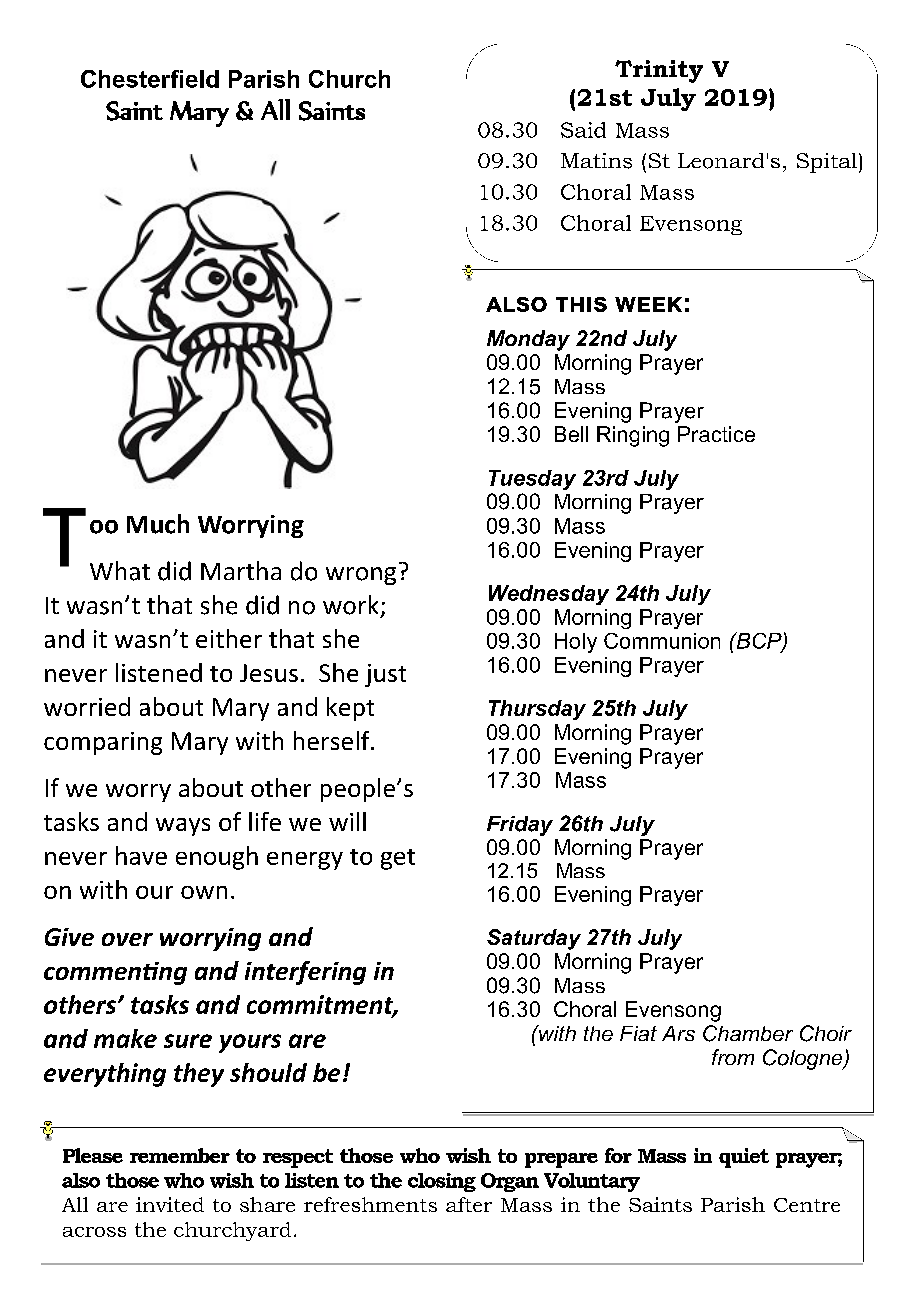  Describe the element at coordinates (158, 524) in the page. I see `Much` at that location.
